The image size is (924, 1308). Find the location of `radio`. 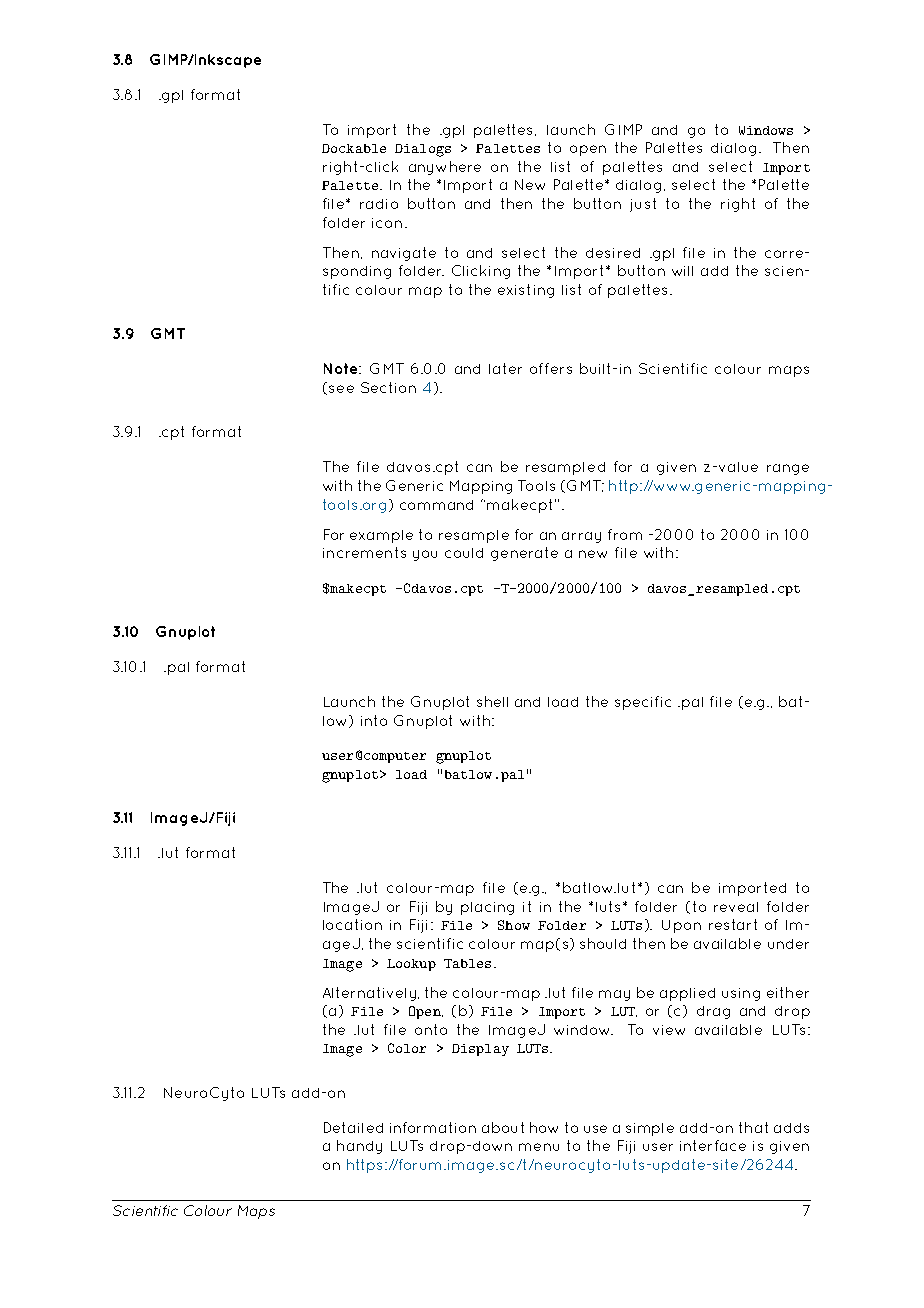

radio is located at coordinates (379, 204).
